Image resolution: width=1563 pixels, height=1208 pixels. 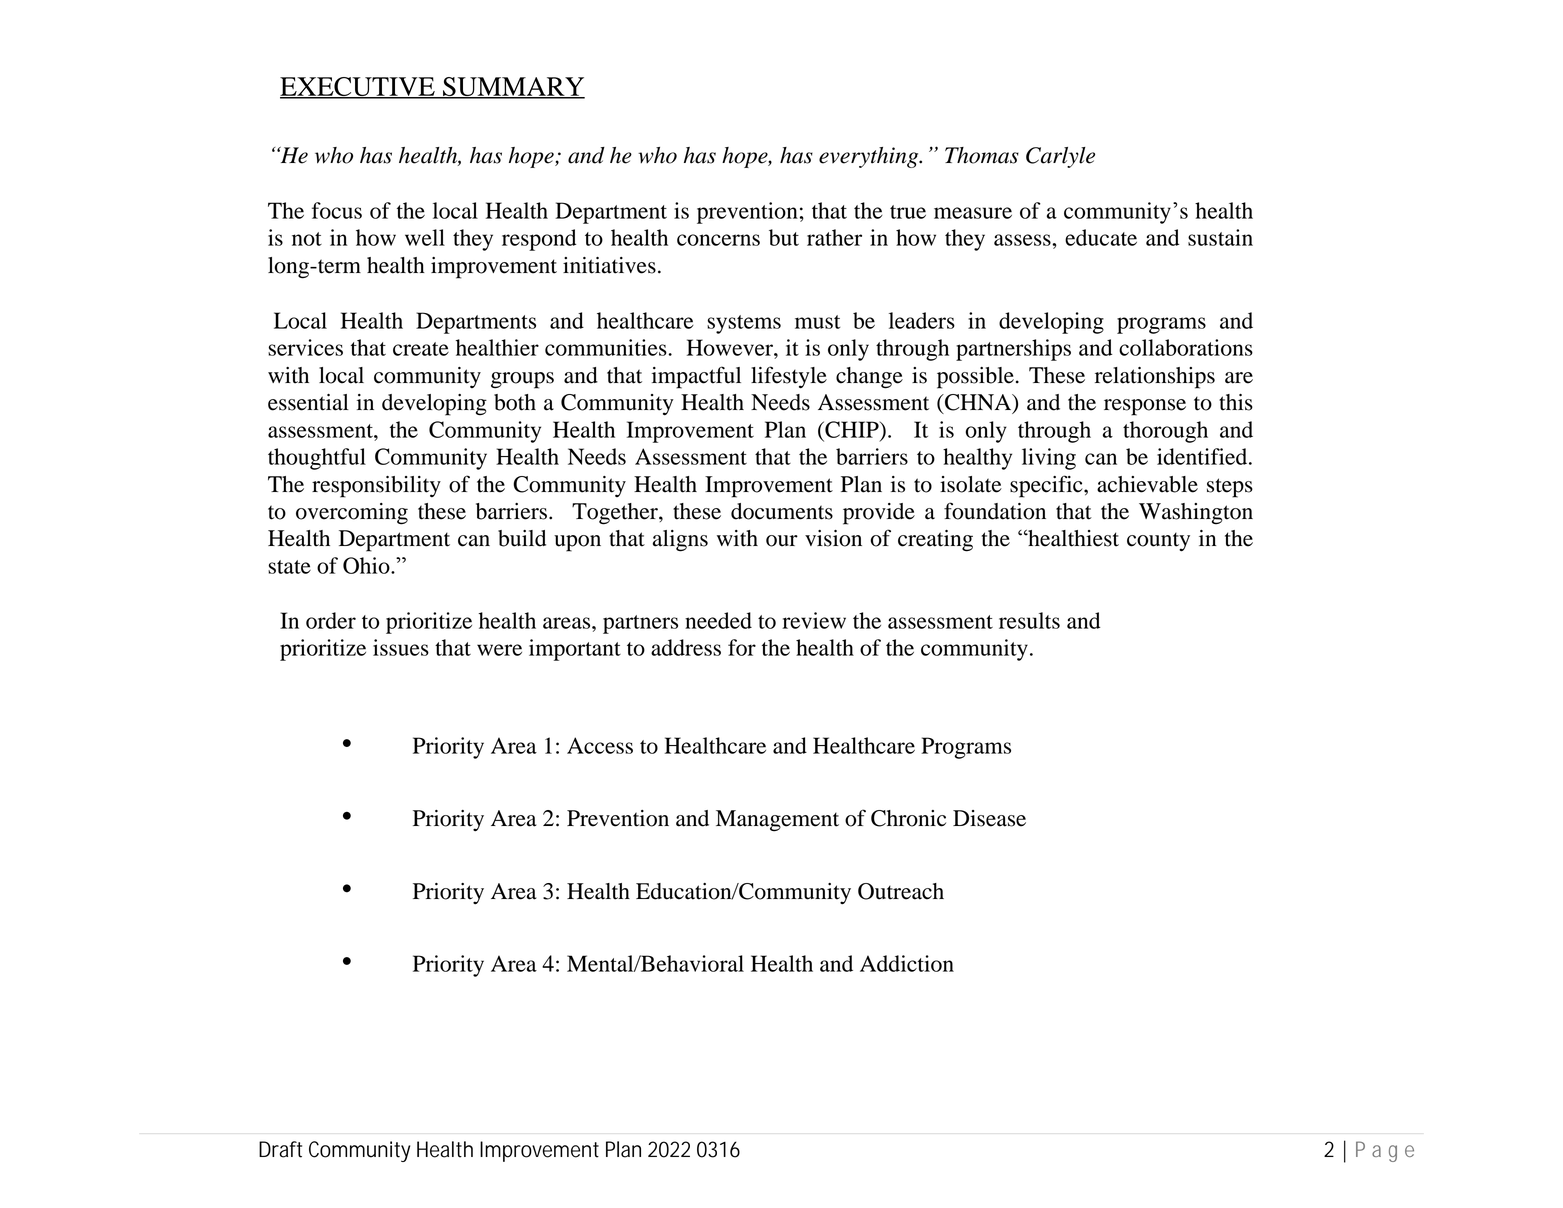 I want to click on issues, so click(x=401, y=647).
